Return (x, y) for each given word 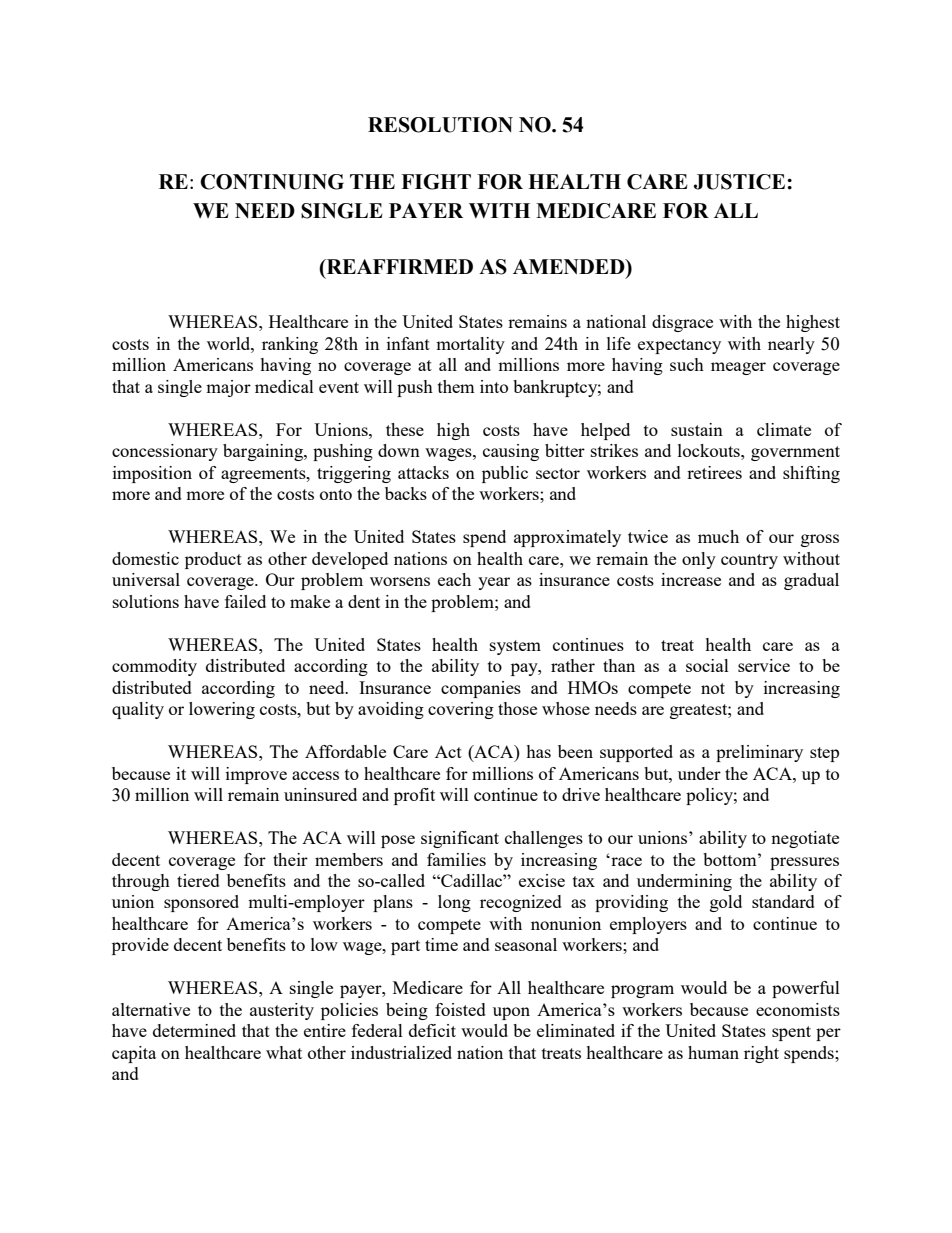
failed (245, 601)
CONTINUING (272, 182)
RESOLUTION (440, 125)
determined (194, 1030)
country (749, 561)
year (494, 583)
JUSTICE (741, 182)
